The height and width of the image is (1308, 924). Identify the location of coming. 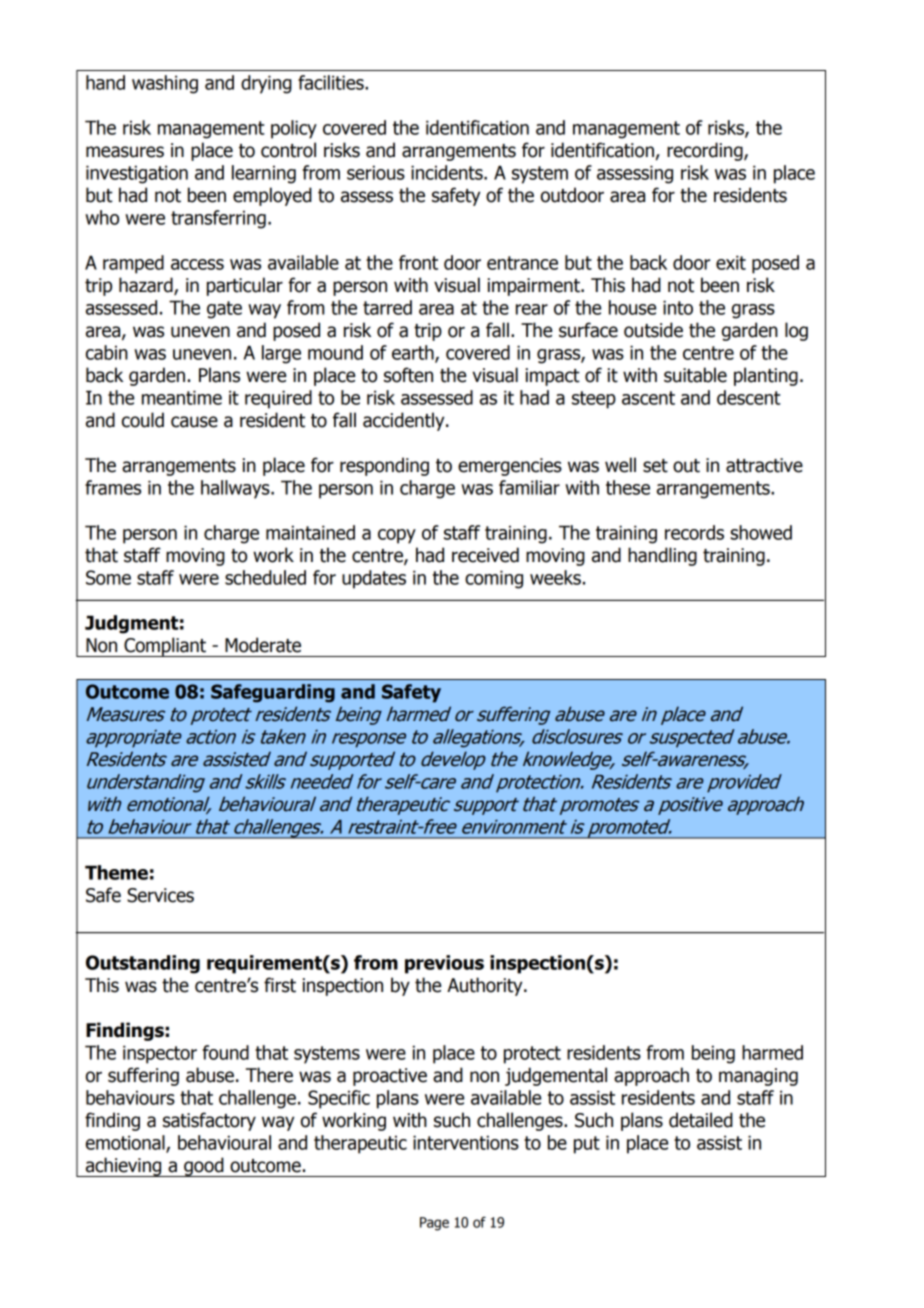
(494, 579).
